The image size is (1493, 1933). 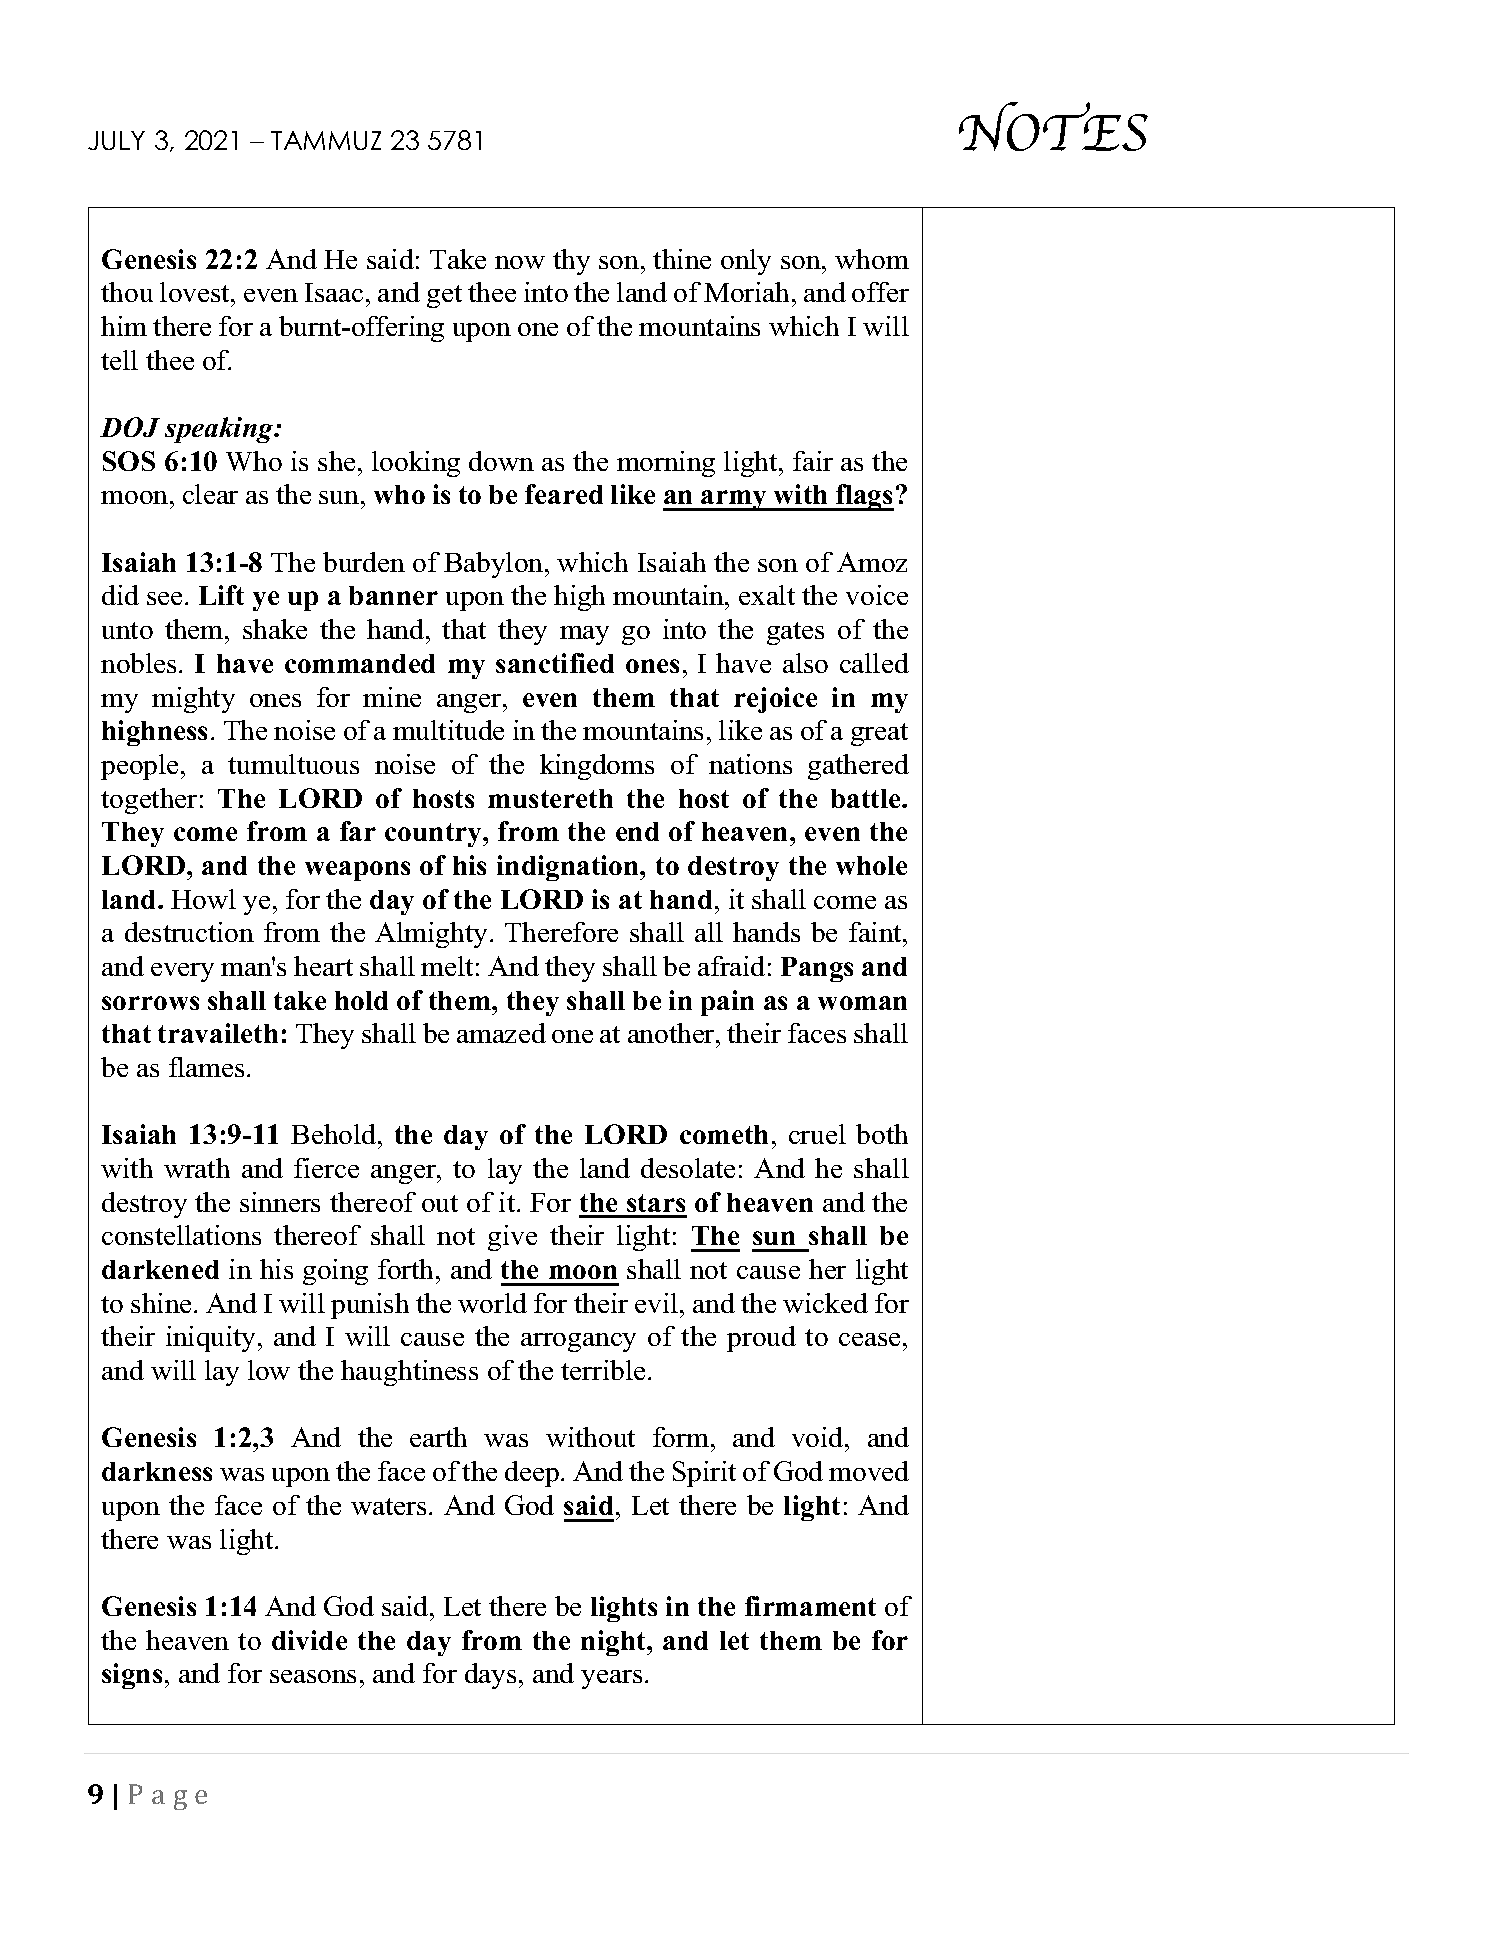 I want to click on firmament, so click(x=810, y=1606).
